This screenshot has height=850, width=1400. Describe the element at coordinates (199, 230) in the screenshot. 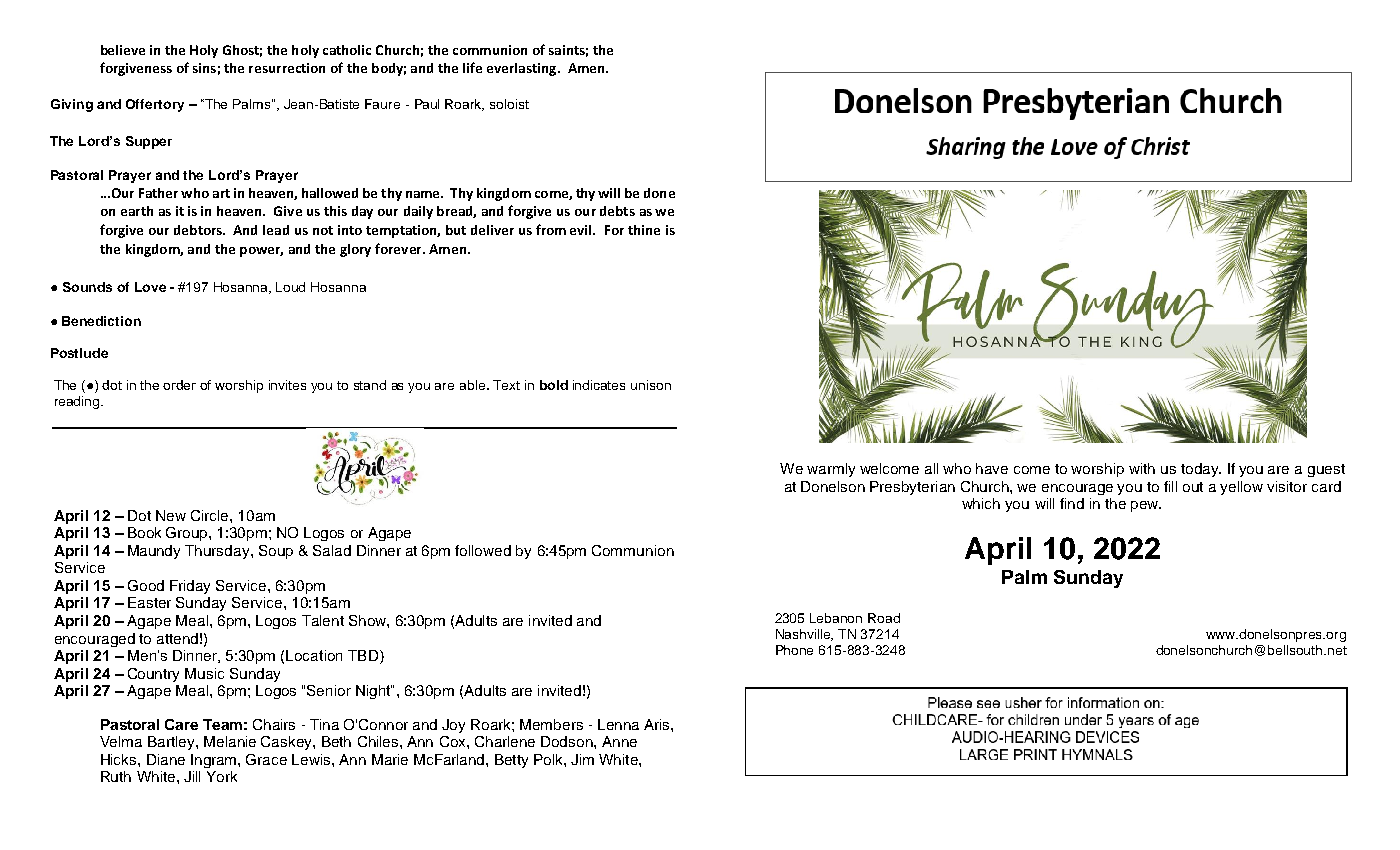

I see `debtors` at that location.
